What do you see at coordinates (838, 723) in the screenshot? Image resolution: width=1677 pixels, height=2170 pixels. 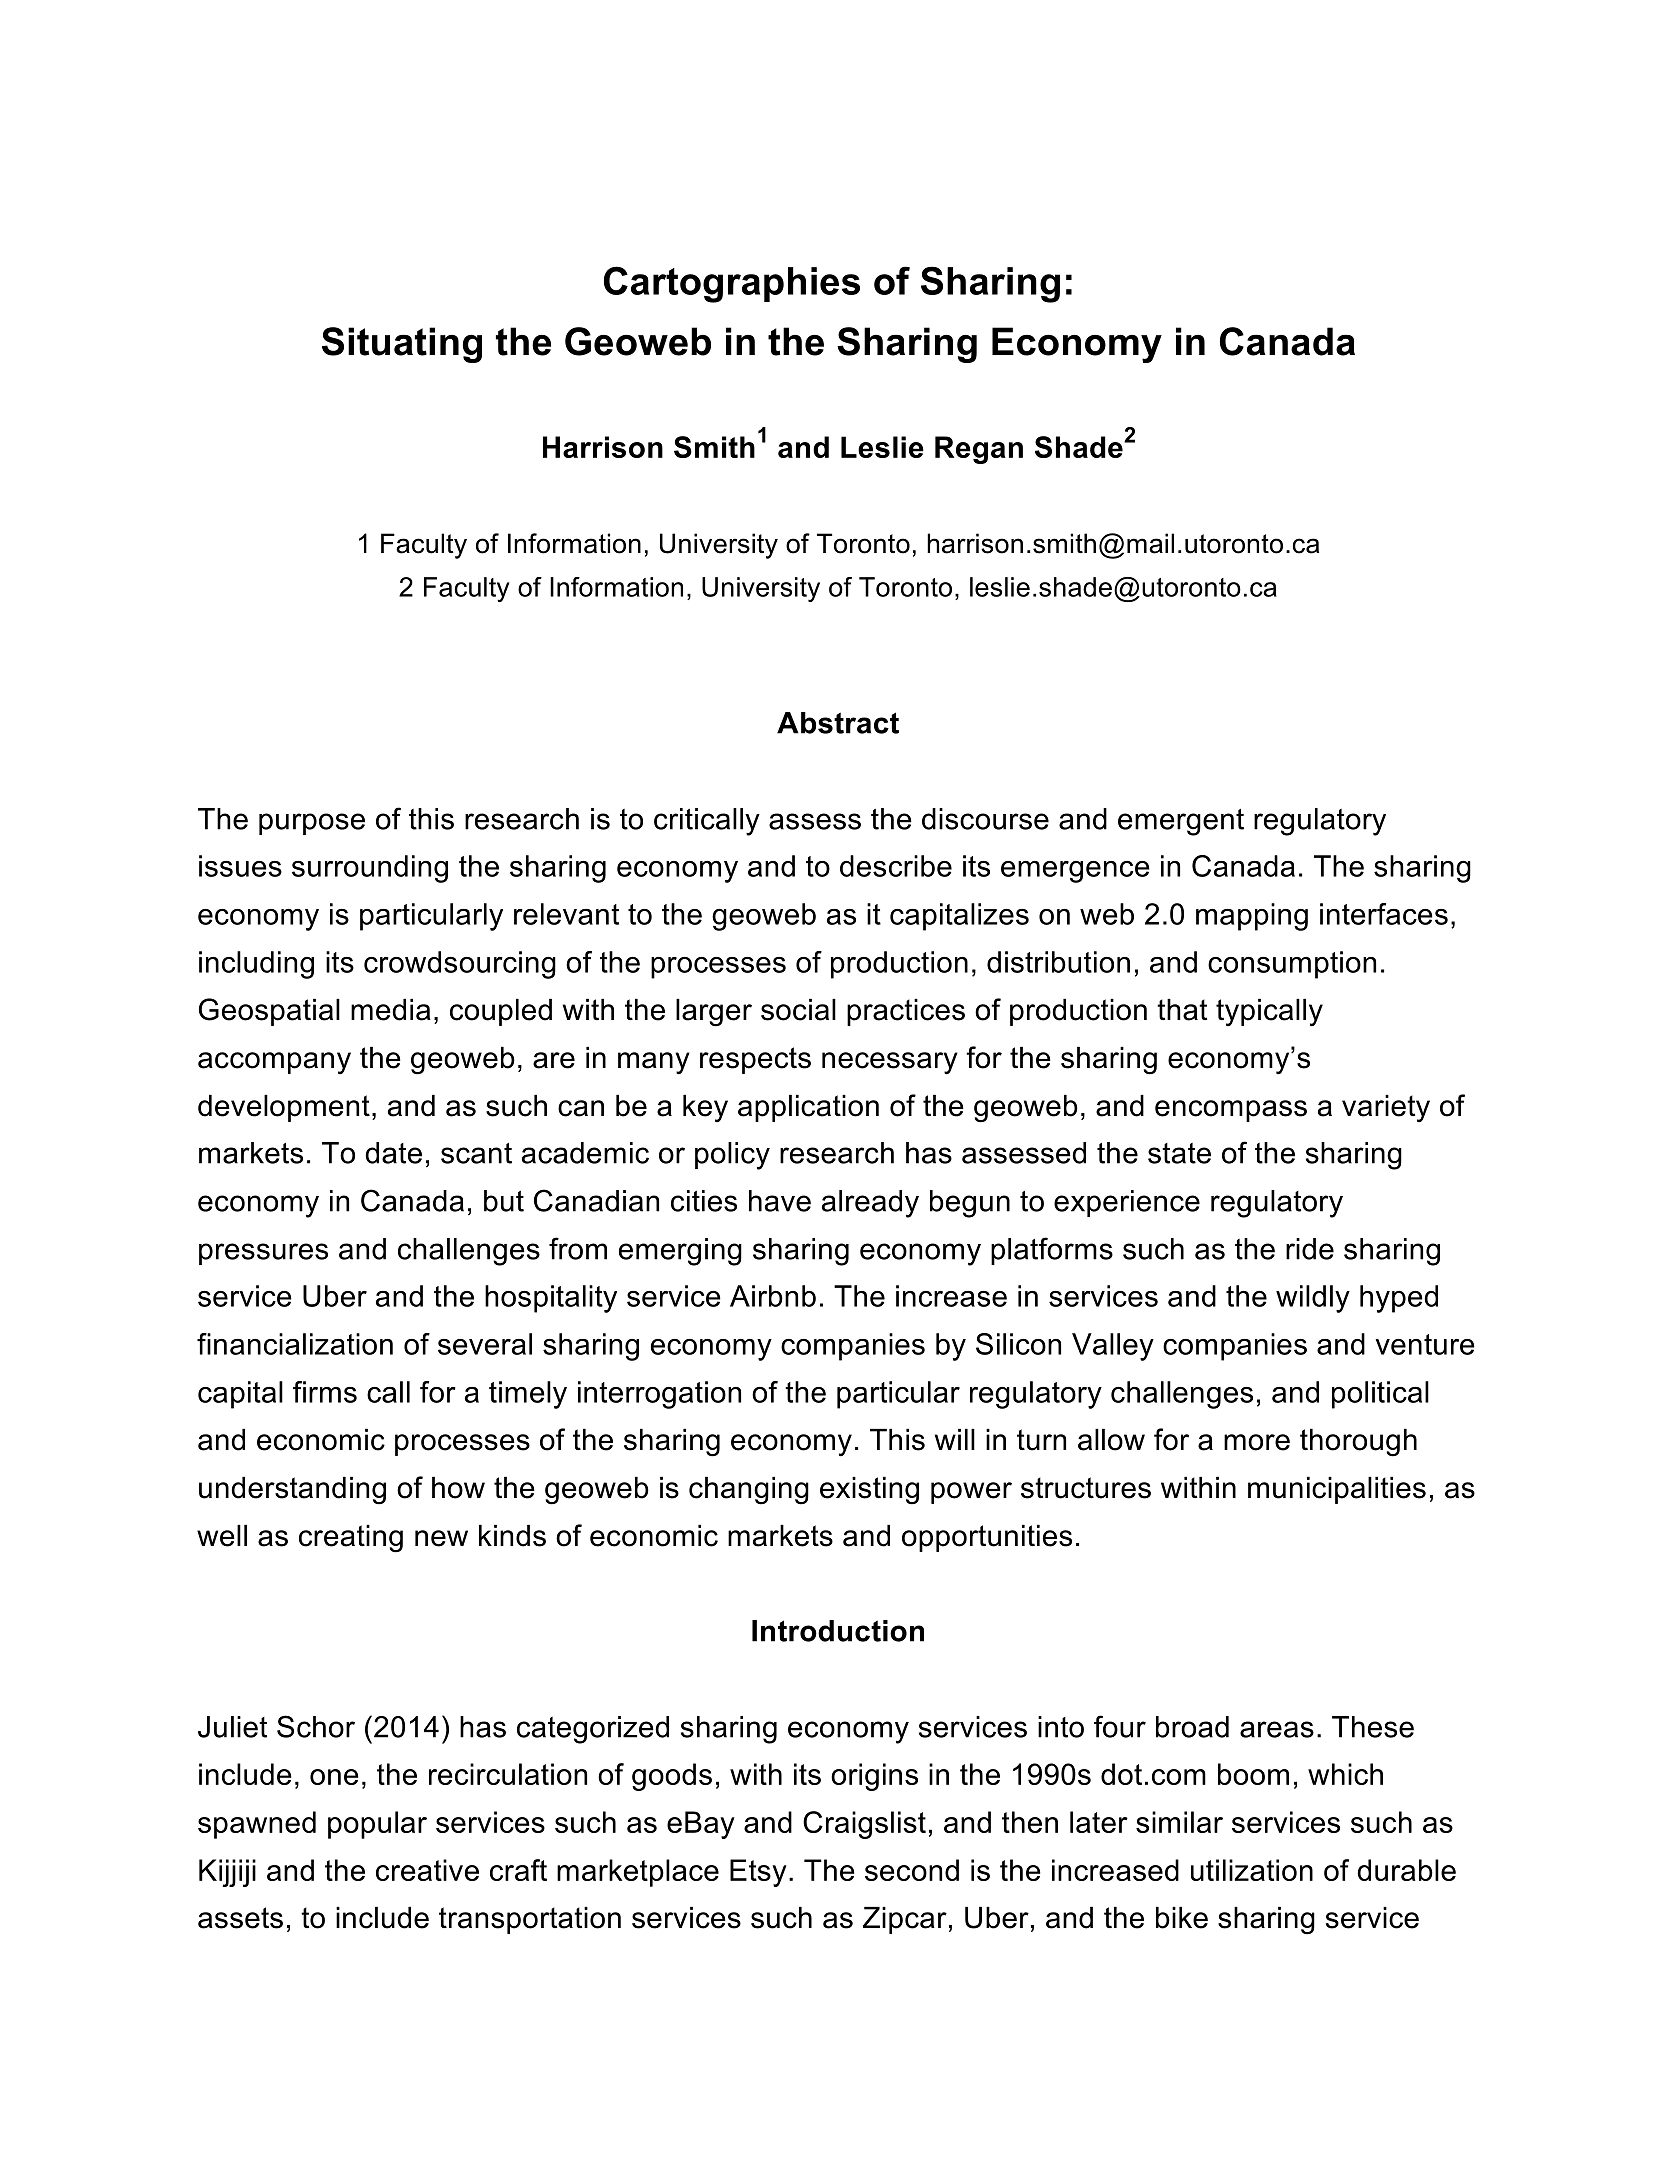 I see `Abstract` at bounding box center [838, 723].
